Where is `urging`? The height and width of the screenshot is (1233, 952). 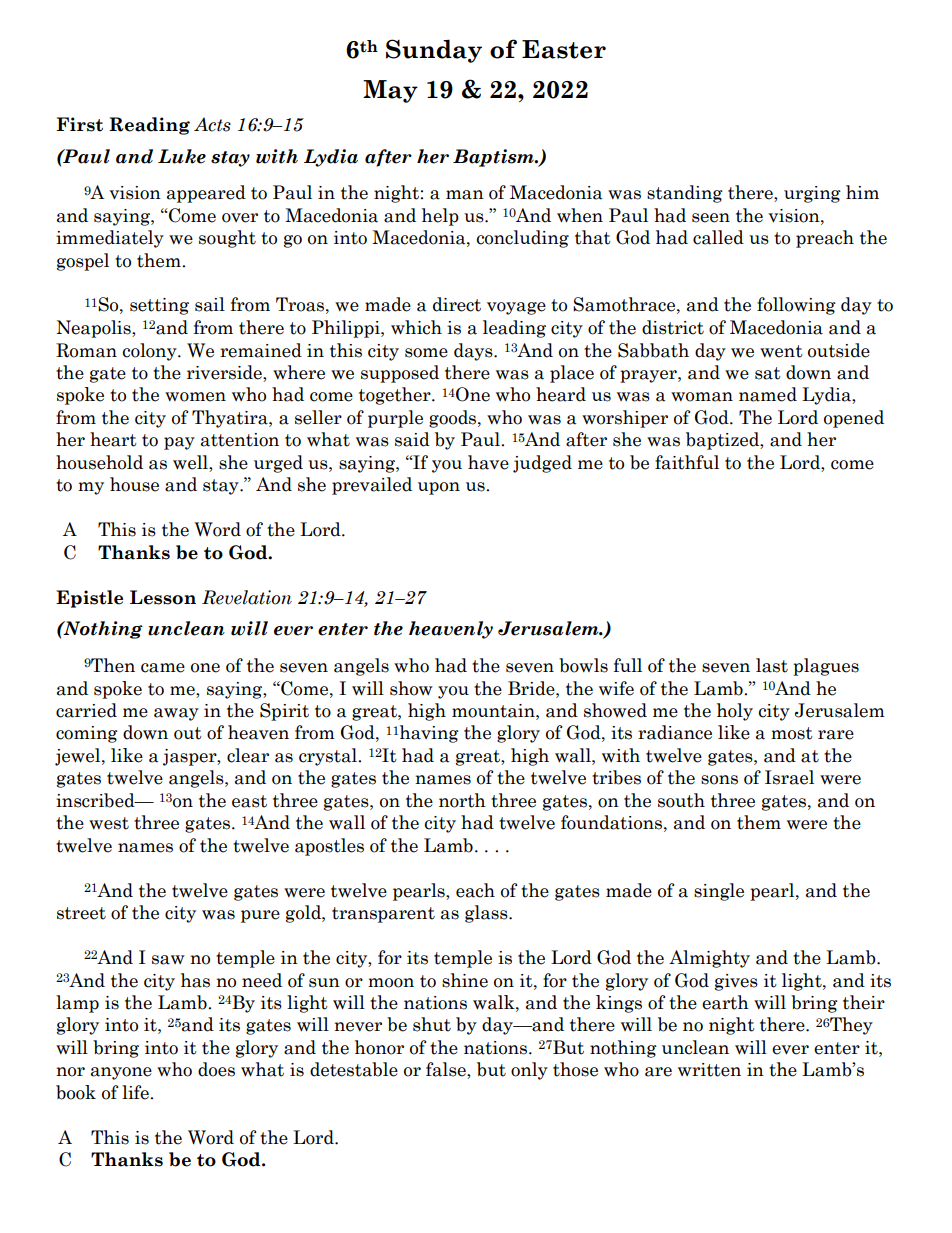
urging is located at coordinates (812, 194).
